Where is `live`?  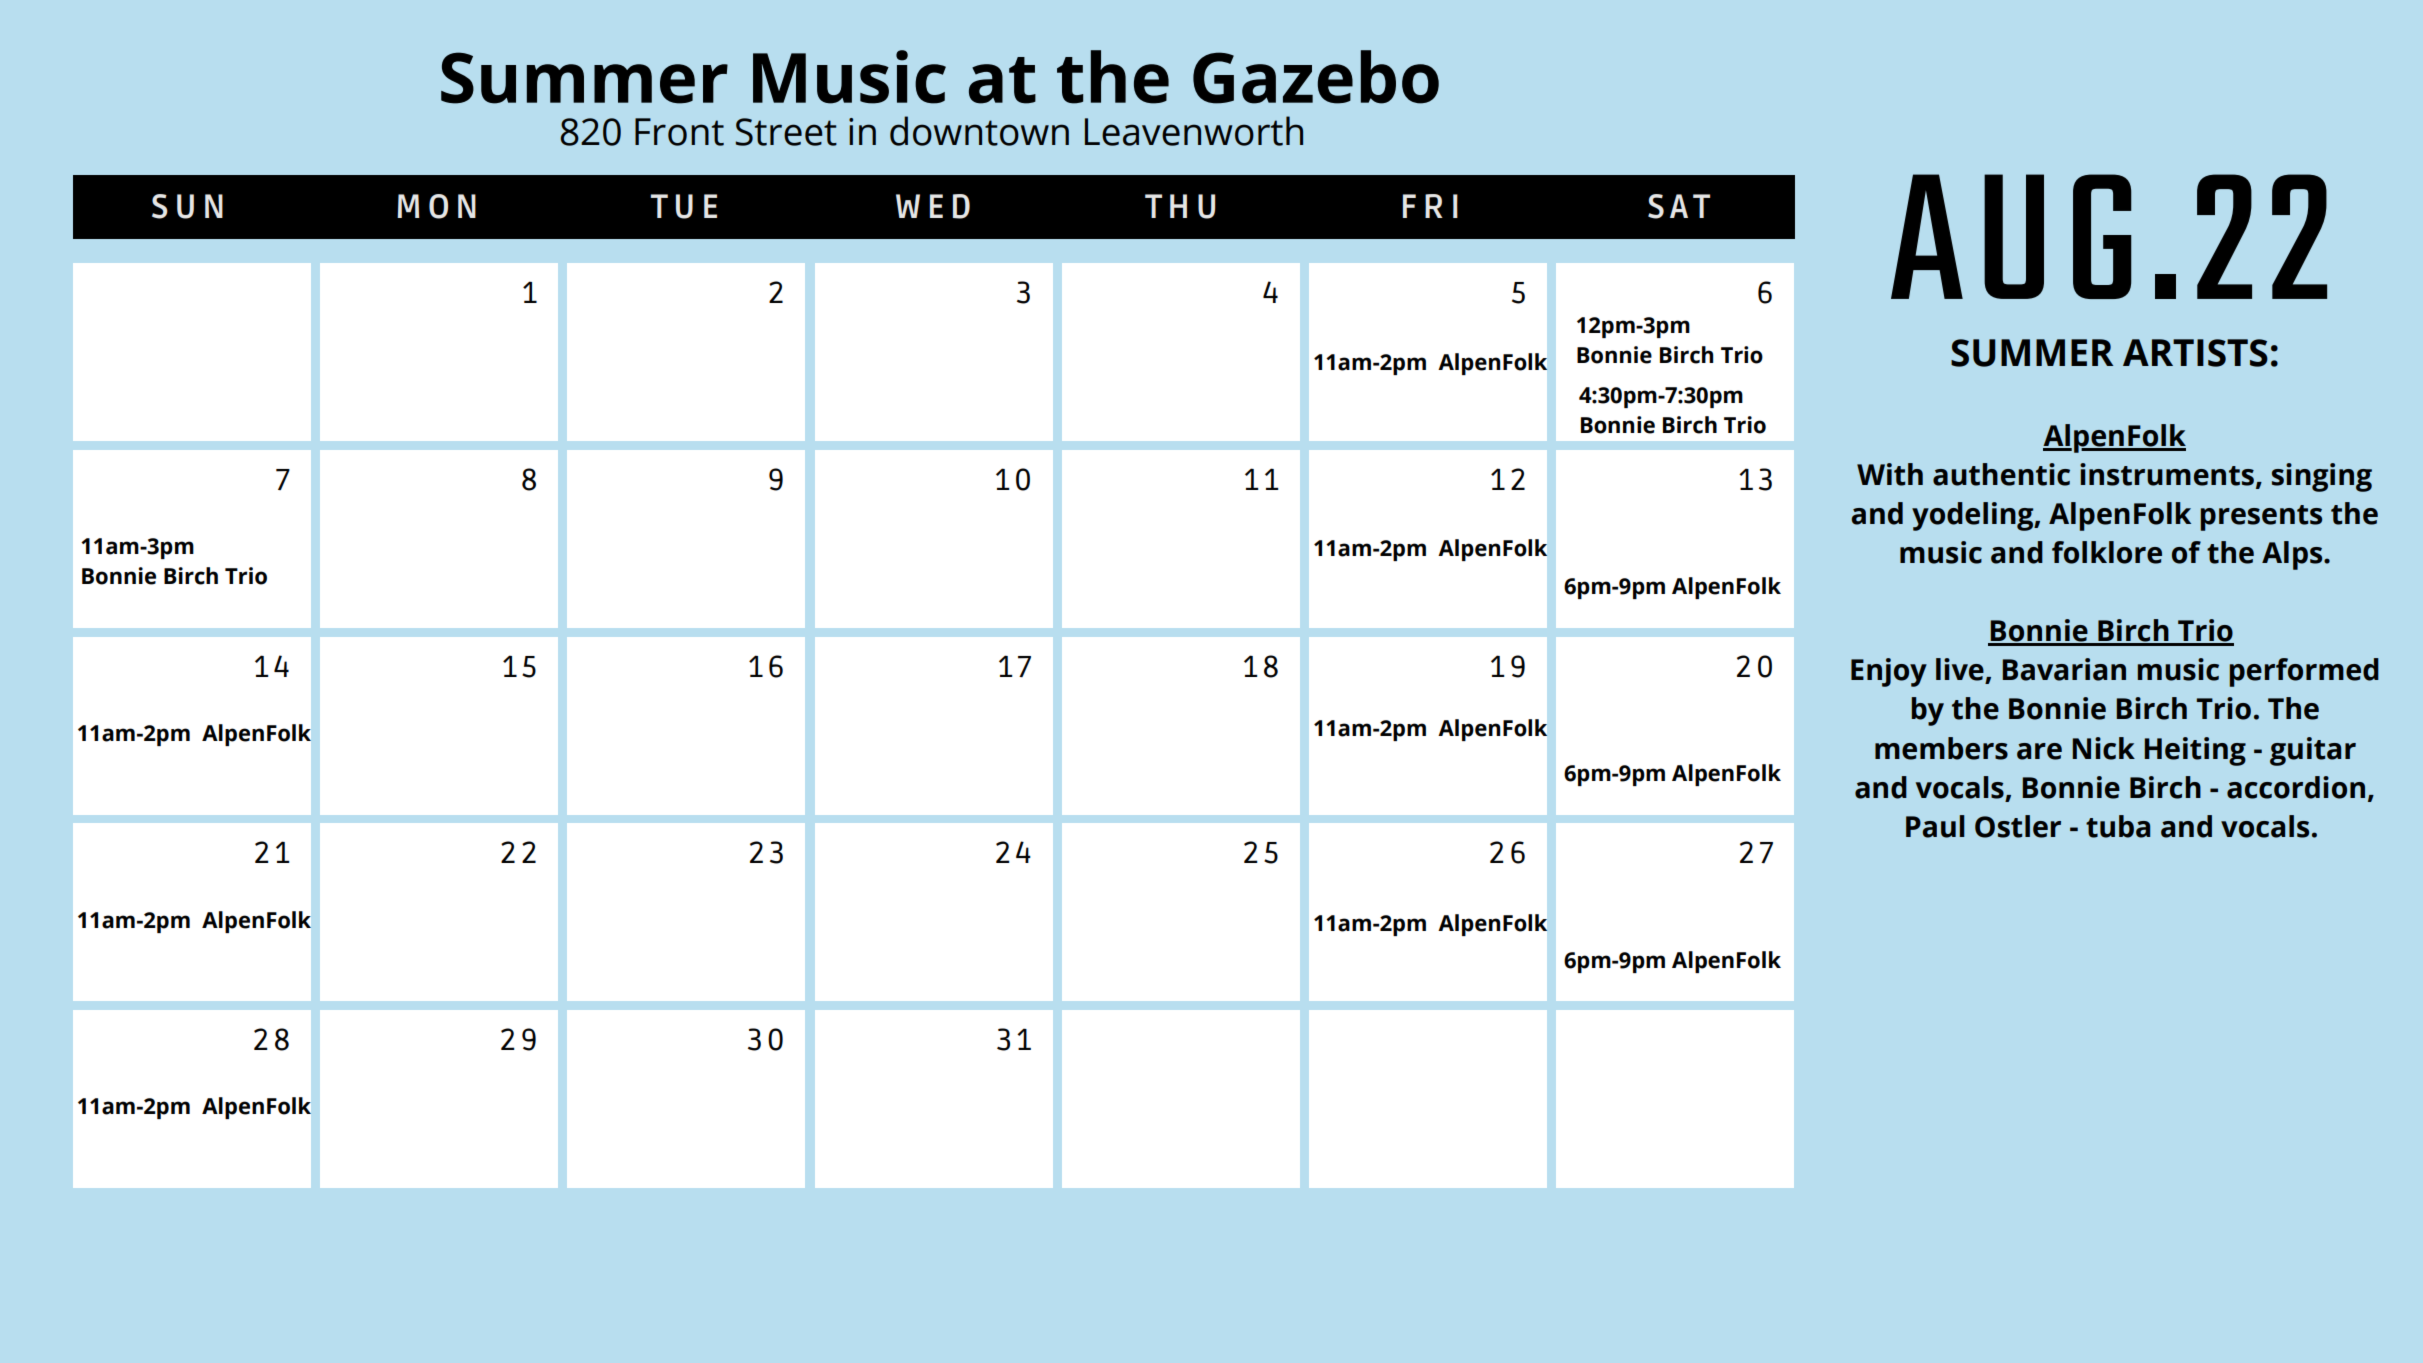 live is located at coordinates (1961, 670).
